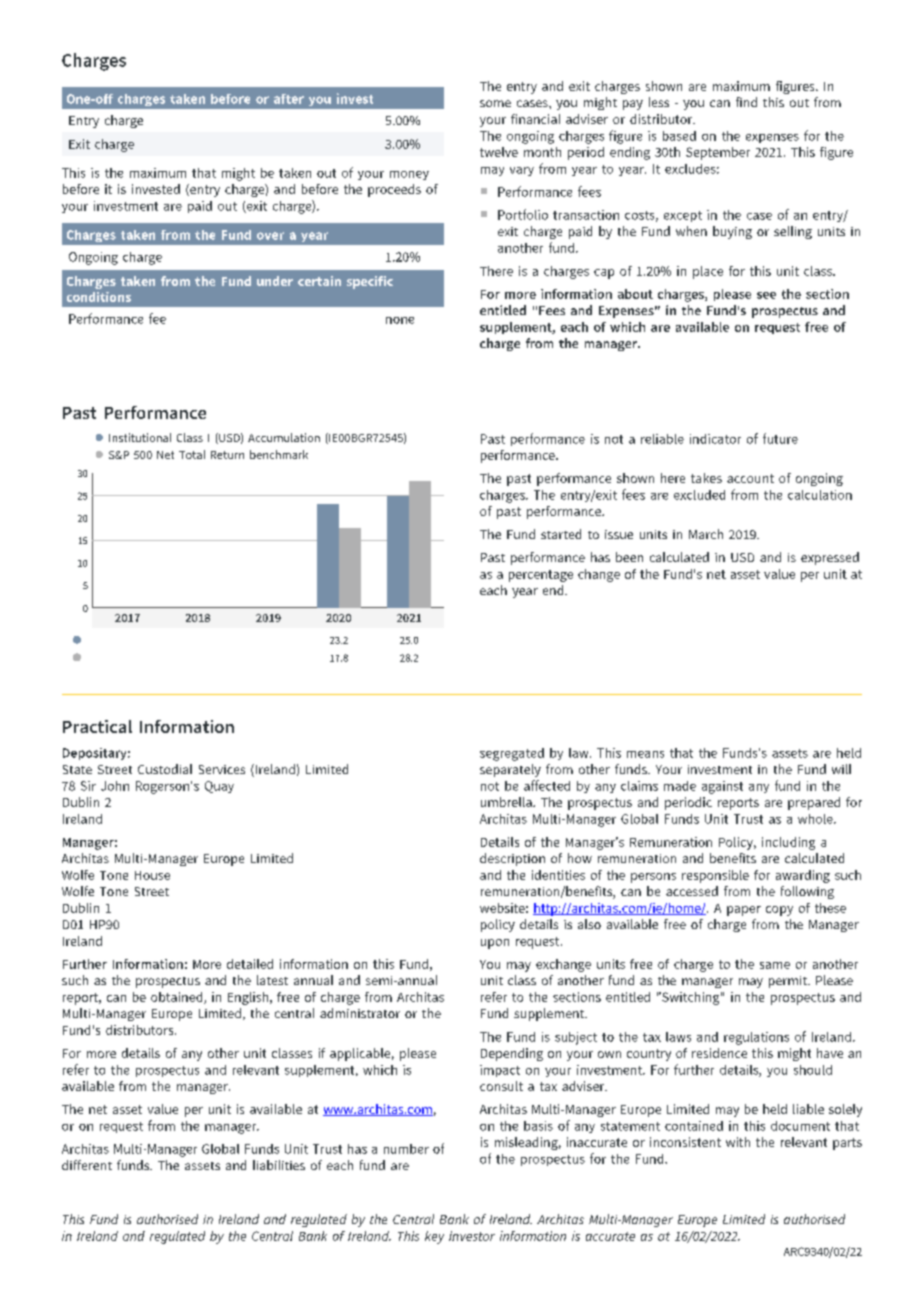 The height and width of the document is (1308, 924). I want to click on Total, so click(192, 454).
